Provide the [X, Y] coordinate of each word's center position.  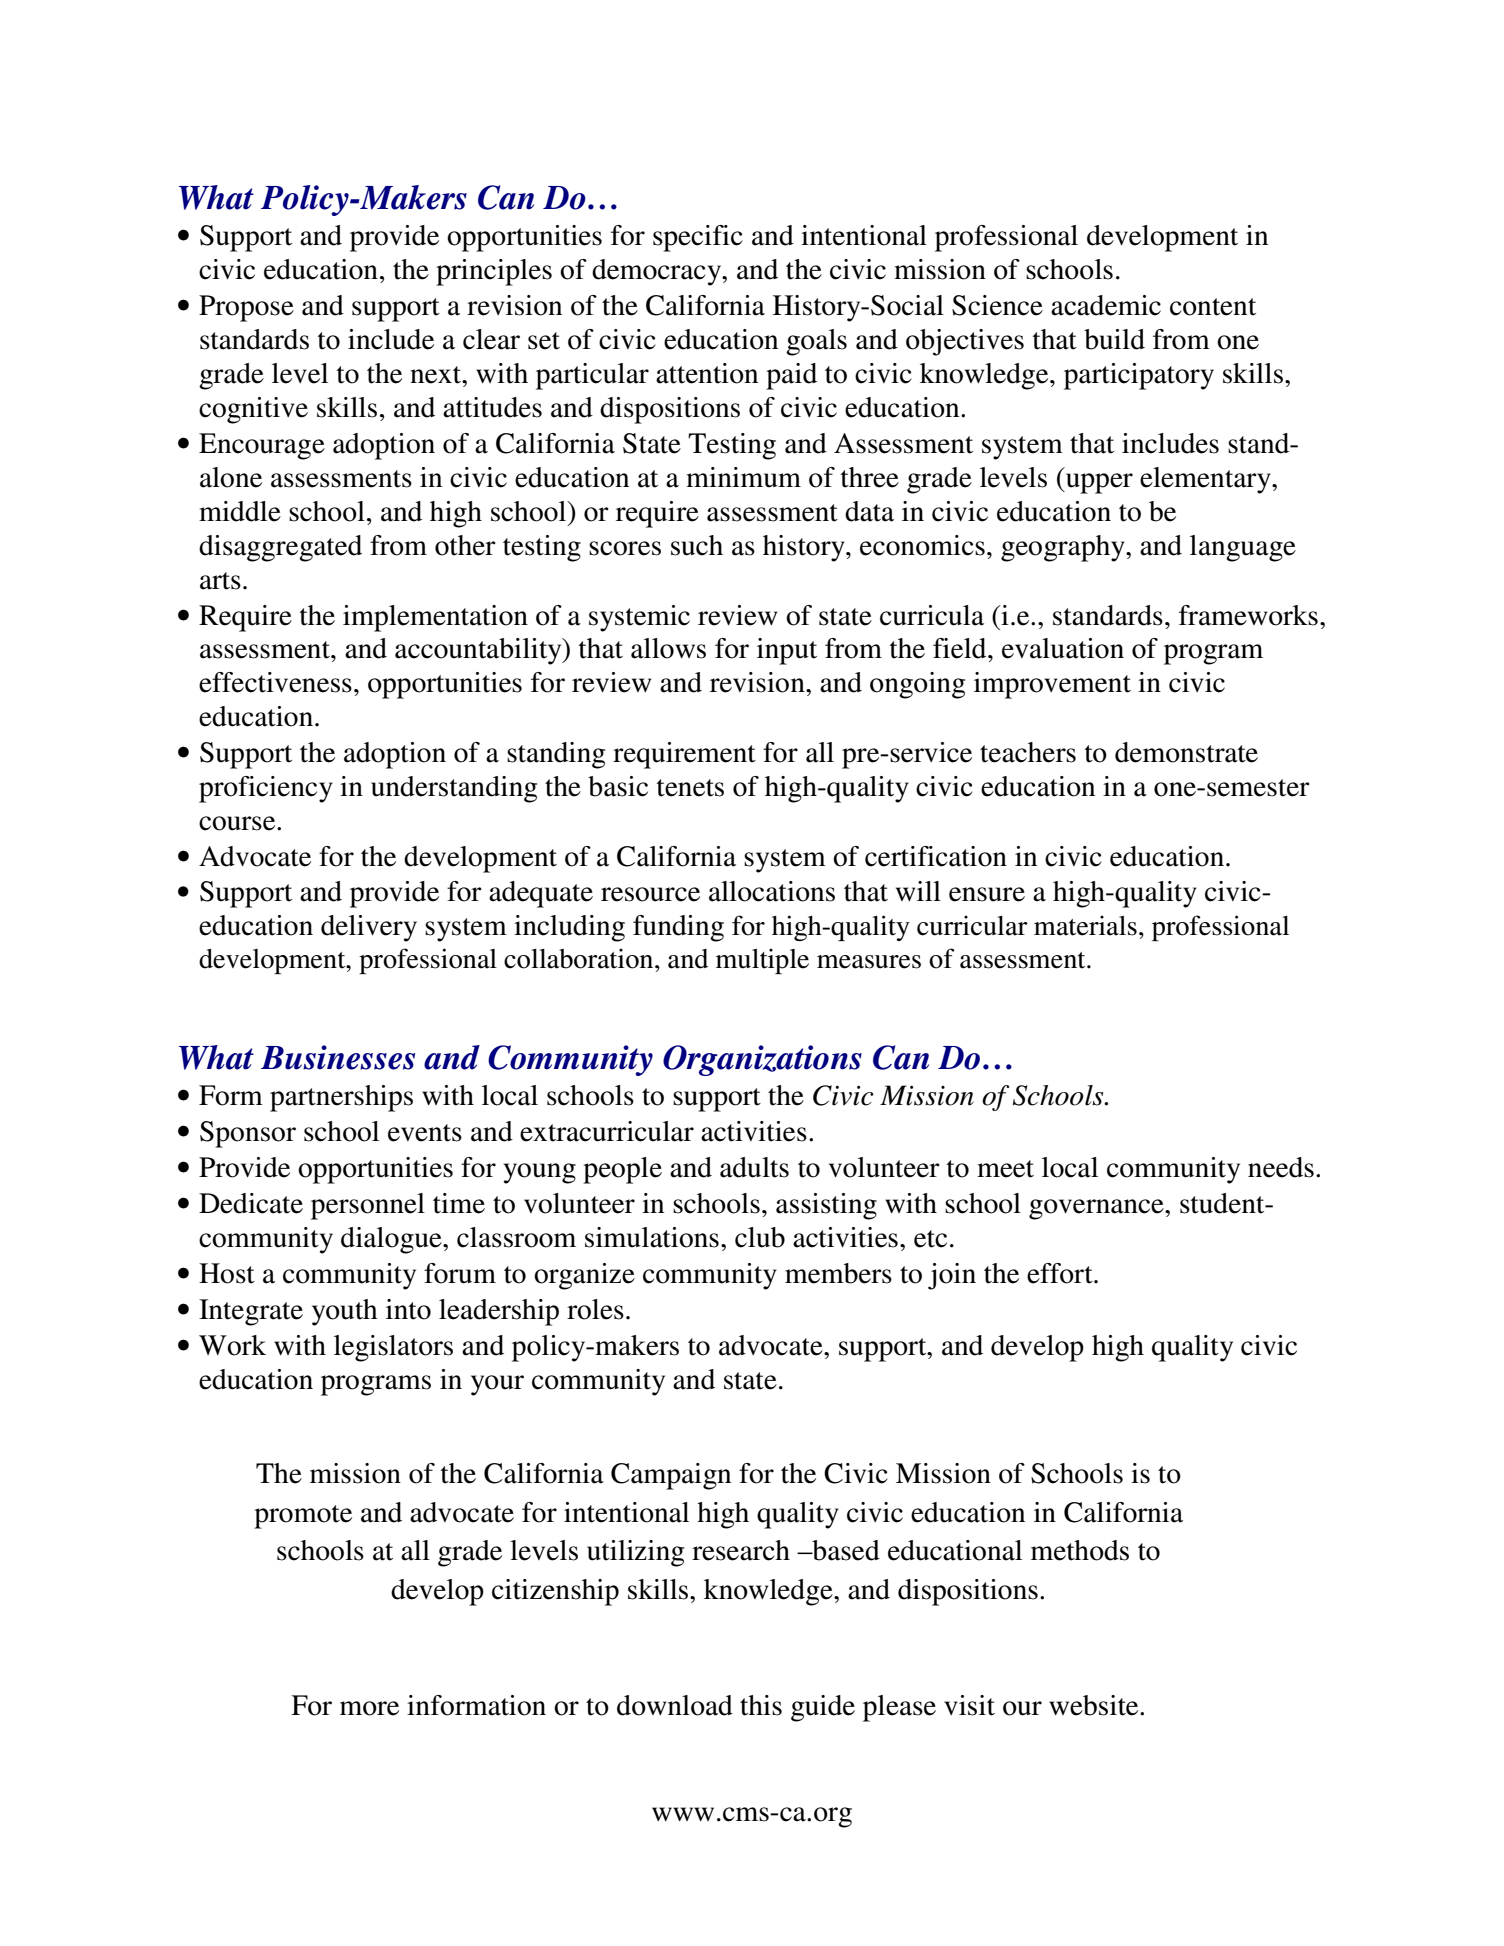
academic [1106, 305]
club [760, 1237]
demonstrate [1186, 752]
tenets [690, 788]
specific [697, 238]
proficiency [266, 789]
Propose [246, 308]
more [369, 1708]
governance [1097, 1209]
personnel [368, 1206]
